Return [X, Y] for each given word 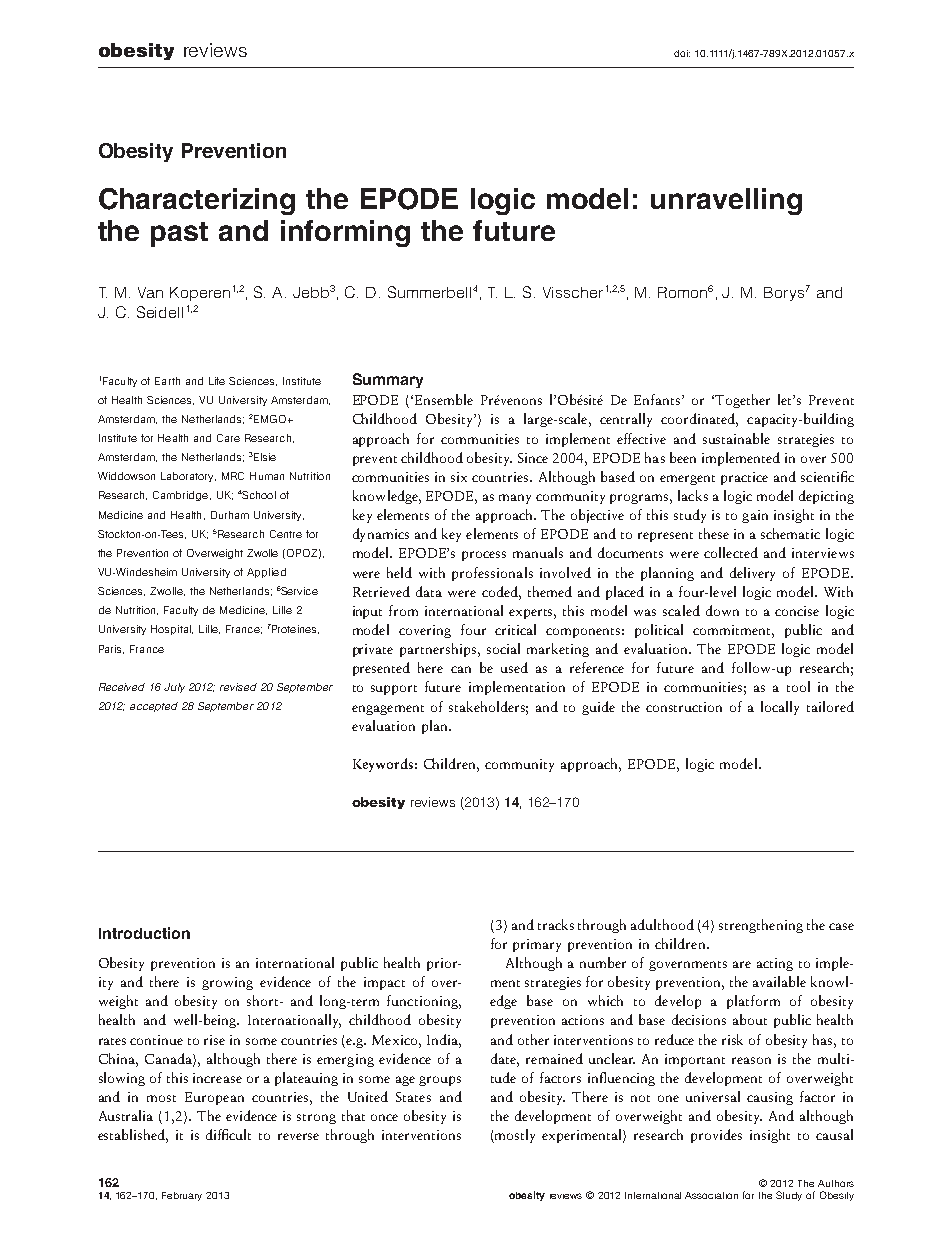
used [514, 667]
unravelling [726, 201]
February [182, 1196]
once [384, 1117]
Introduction [144, 933]
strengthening [761, 926]
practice [744, 478]
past [179, 234]
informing [345, 233]
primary [537, 945]
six [459, 477]
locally [780, 708]
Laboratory [188, 477]
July [174, 688]
